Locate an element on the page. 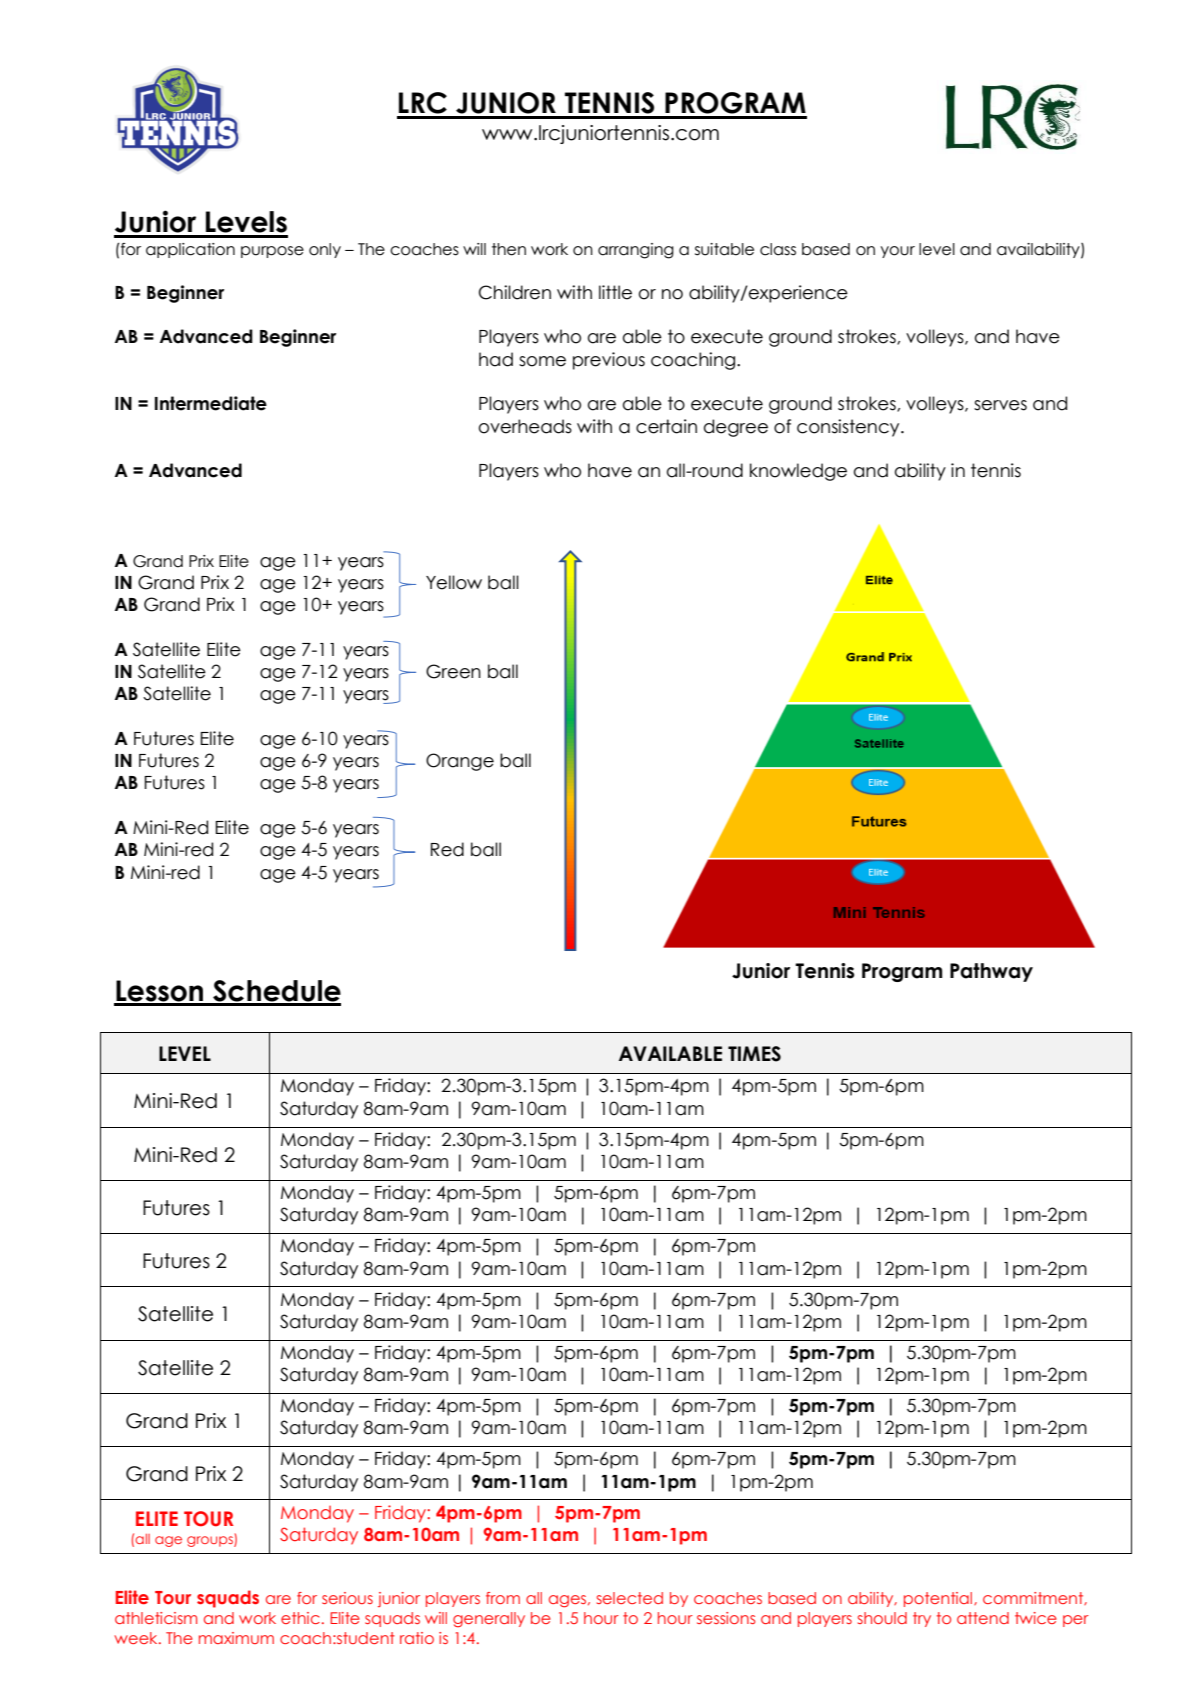  little is located at coordinates (615, 292).
